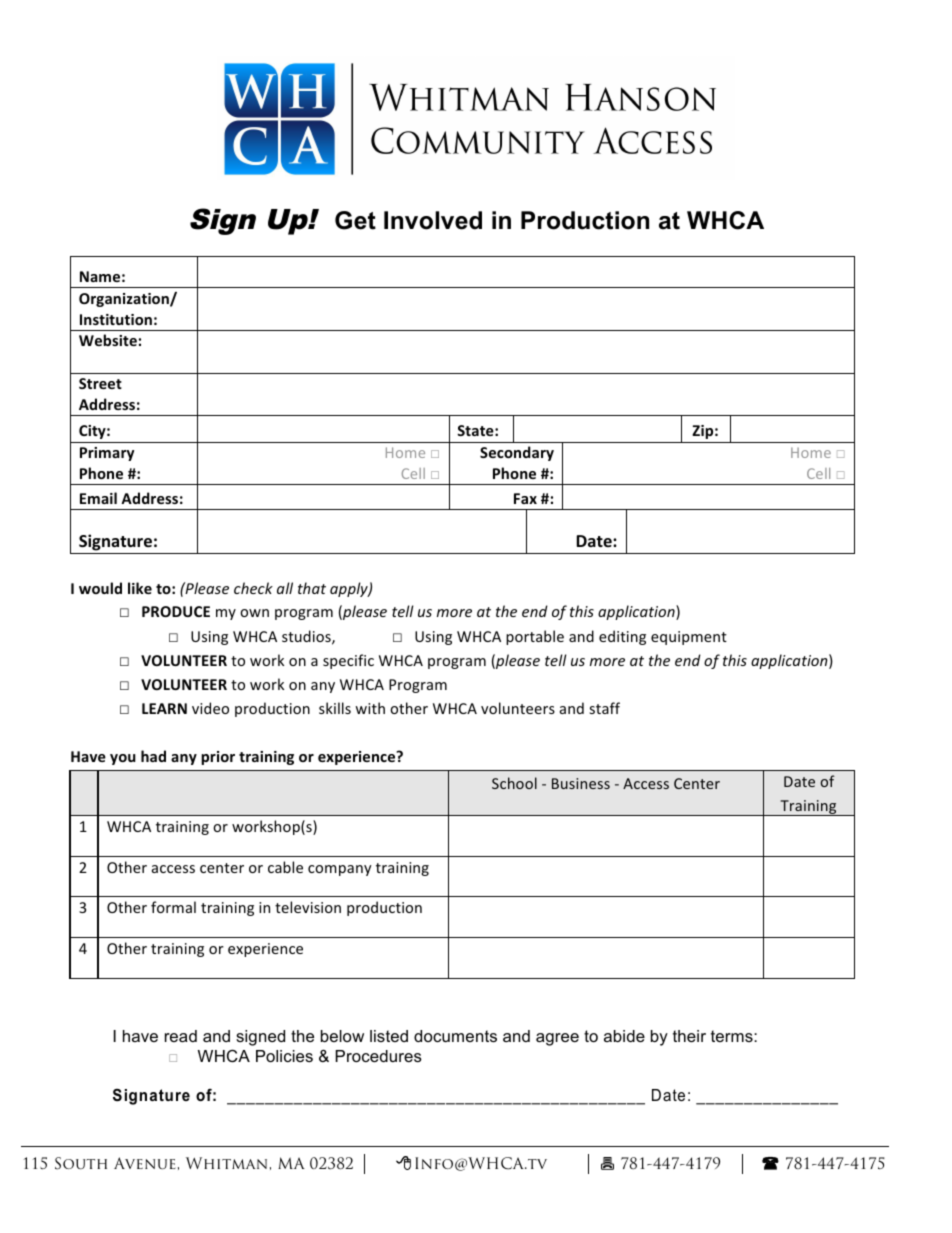  I want to click on like, so click(140, 588).
